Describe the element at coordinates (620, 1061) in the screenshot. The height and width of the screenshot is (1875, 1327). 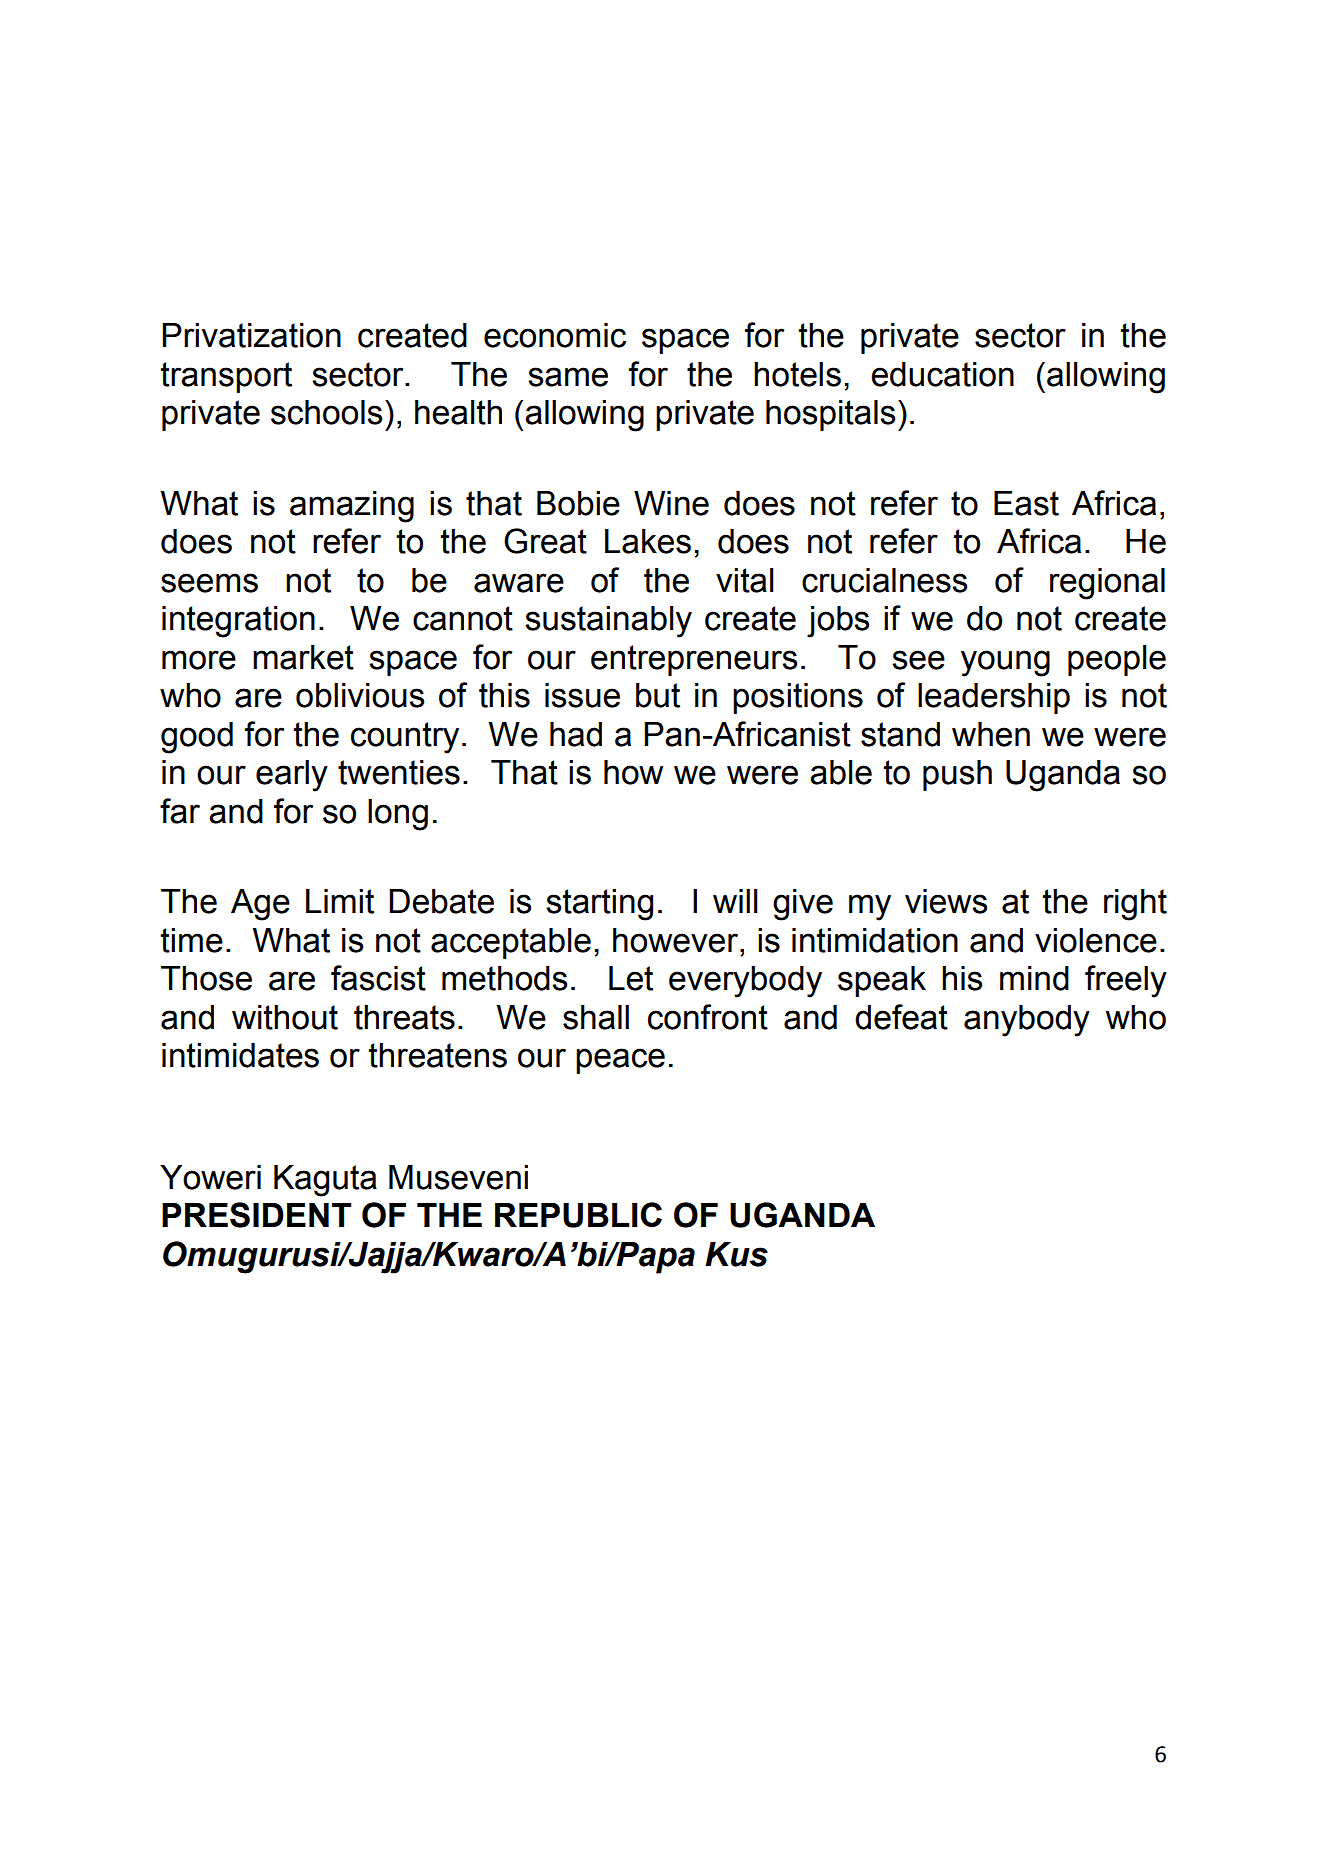
I see `peace` at that location.
